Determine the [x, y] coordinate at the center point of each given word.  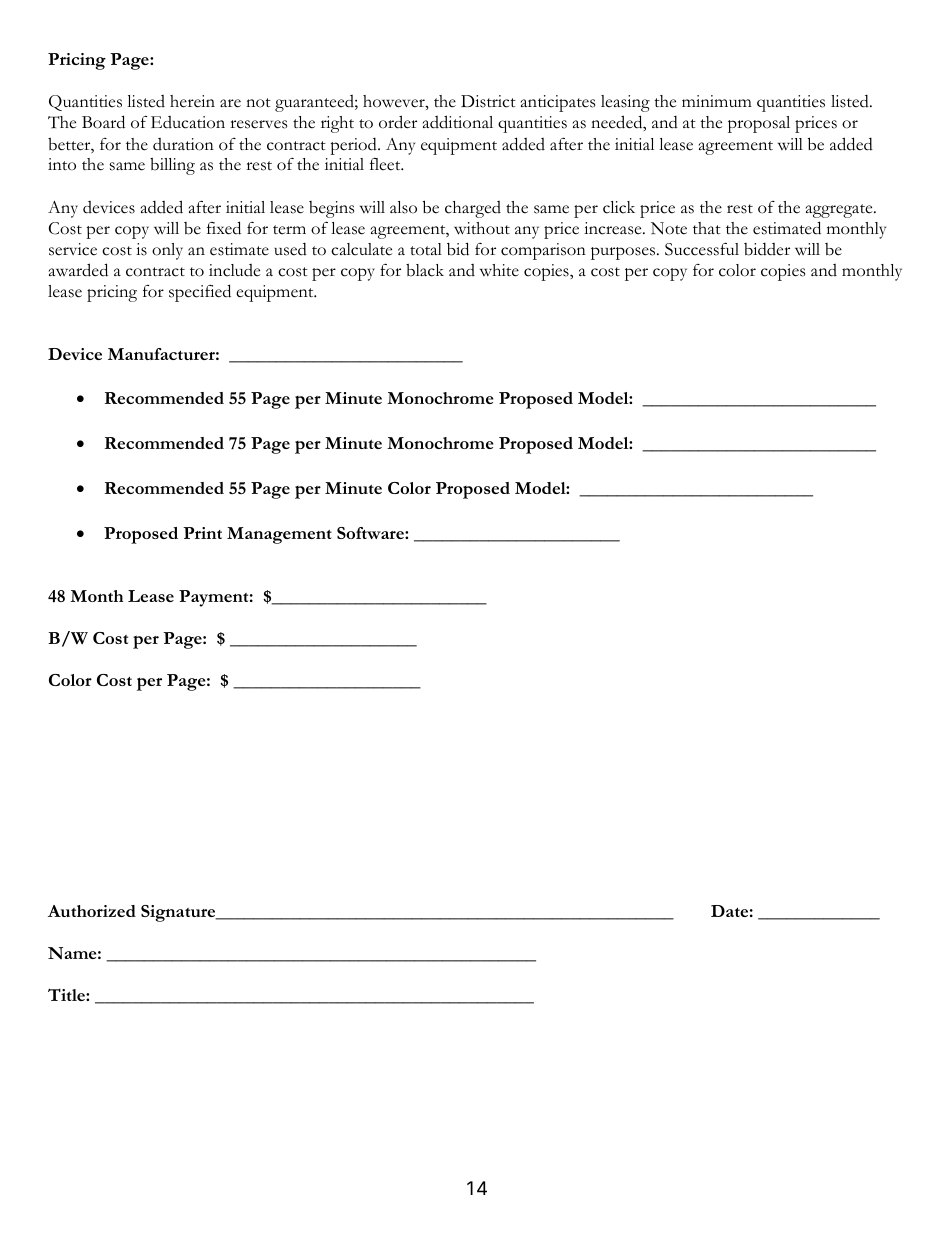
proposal [759, 124]
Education [188, 122]
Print [202, 533]
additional [458, 122]
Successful [702, 249]
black [425, 270]
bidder [767, 249]
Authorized [92, 911]
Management [279, 535]
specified [200, 293]
